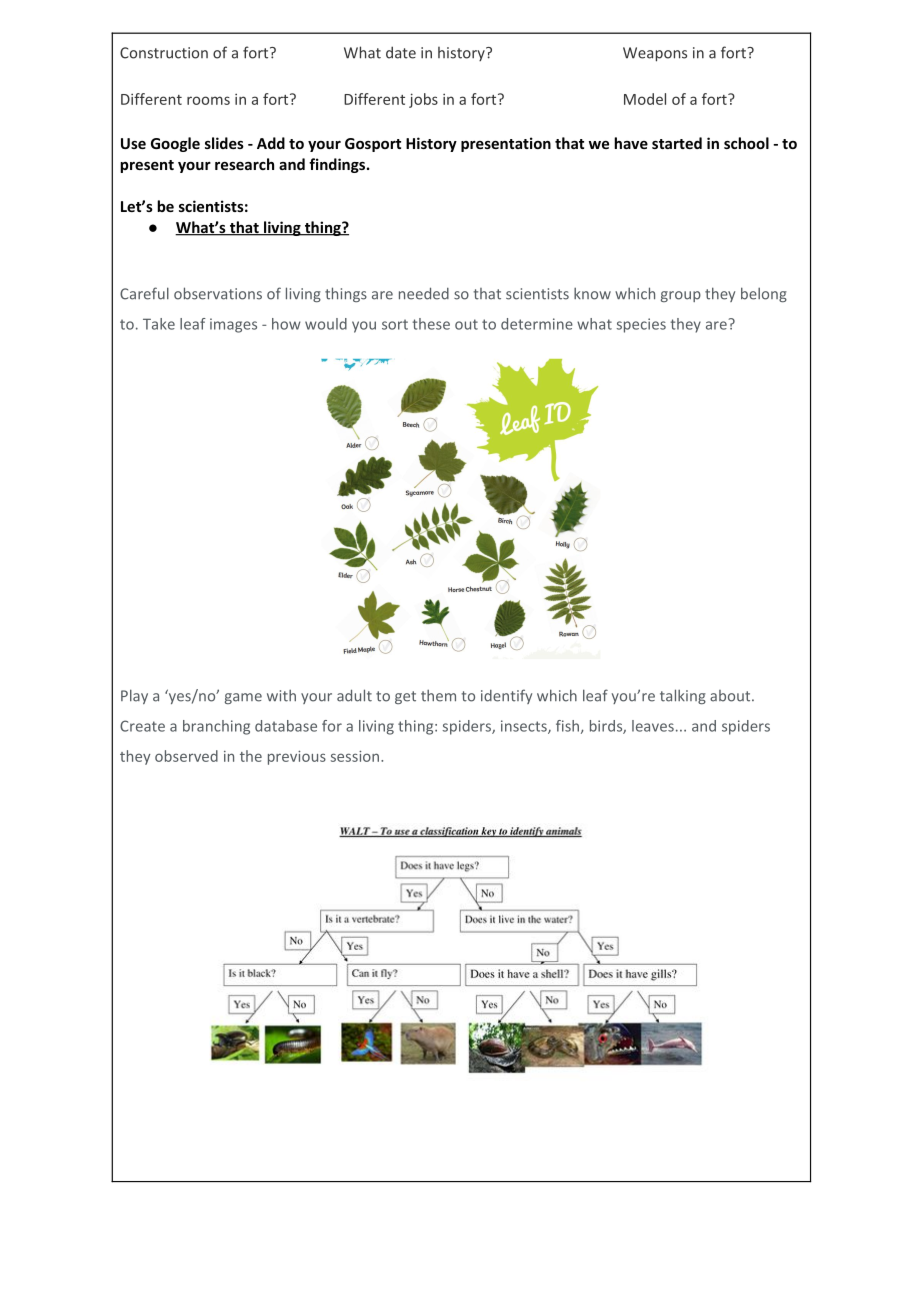  Describe the element at coordinates (431, 324) in the screenshot. I see `these` at that location.
